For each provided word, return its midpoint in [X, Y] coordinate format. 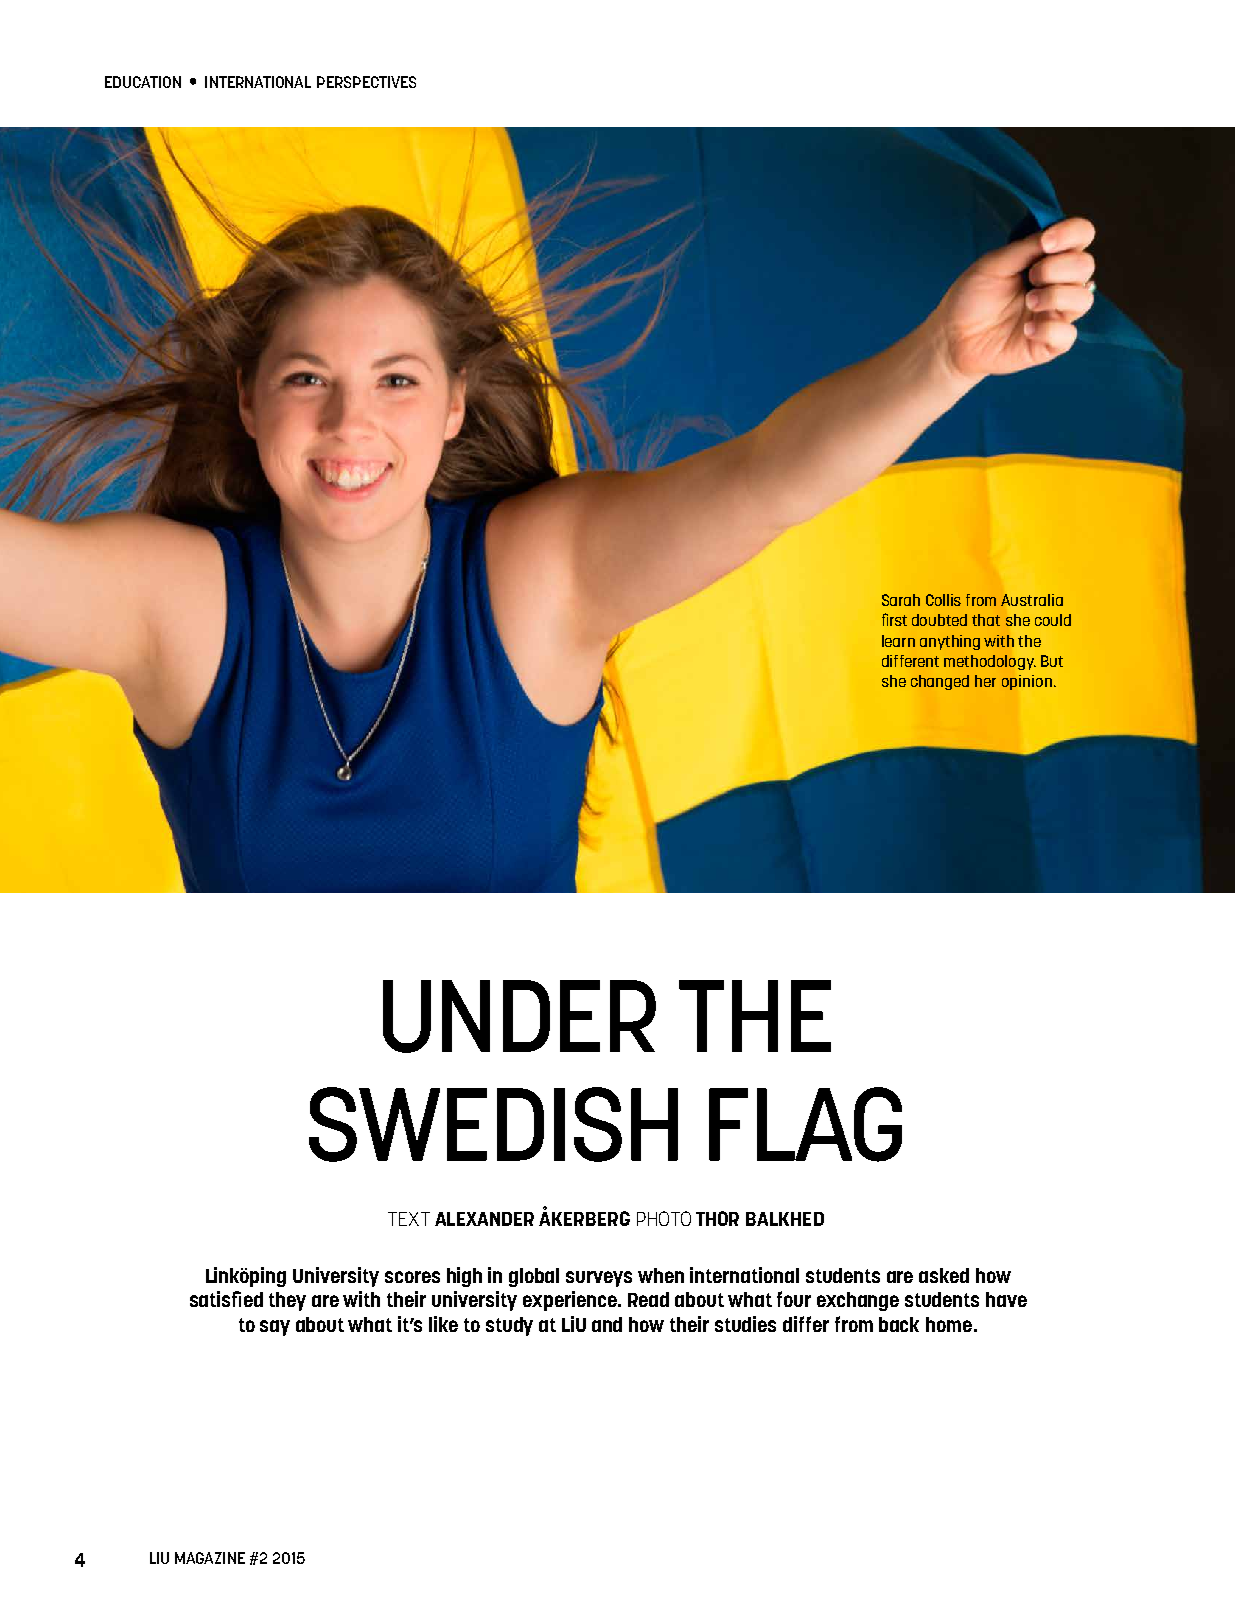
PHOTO [664, 1218]
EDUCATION [143, 82]
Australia [1032, 600]
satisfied [226, 1299]
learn [898, 641]
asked [944, 1275]
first [894, 619]
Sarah [901, 600]
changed [940, 682]
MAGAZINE [210, 1558]
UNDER [519, 1016]
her [985, 681]
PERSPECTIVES [366, 82]
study [509, 1326]
